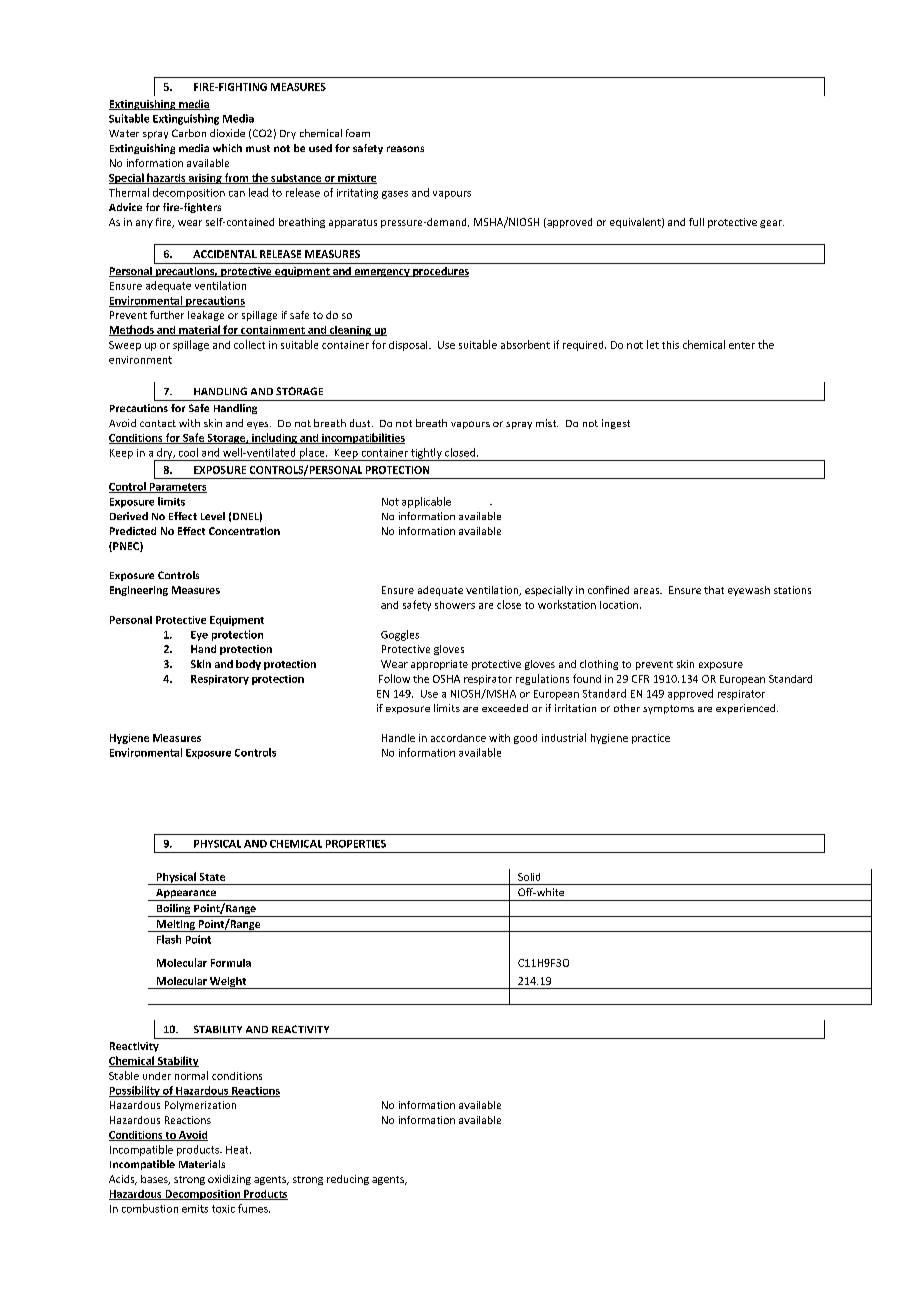 The height and width of the page is (1308, 924). Describe the element at coordinates (446, 679) in the page. I see `OSHA` at that location.
